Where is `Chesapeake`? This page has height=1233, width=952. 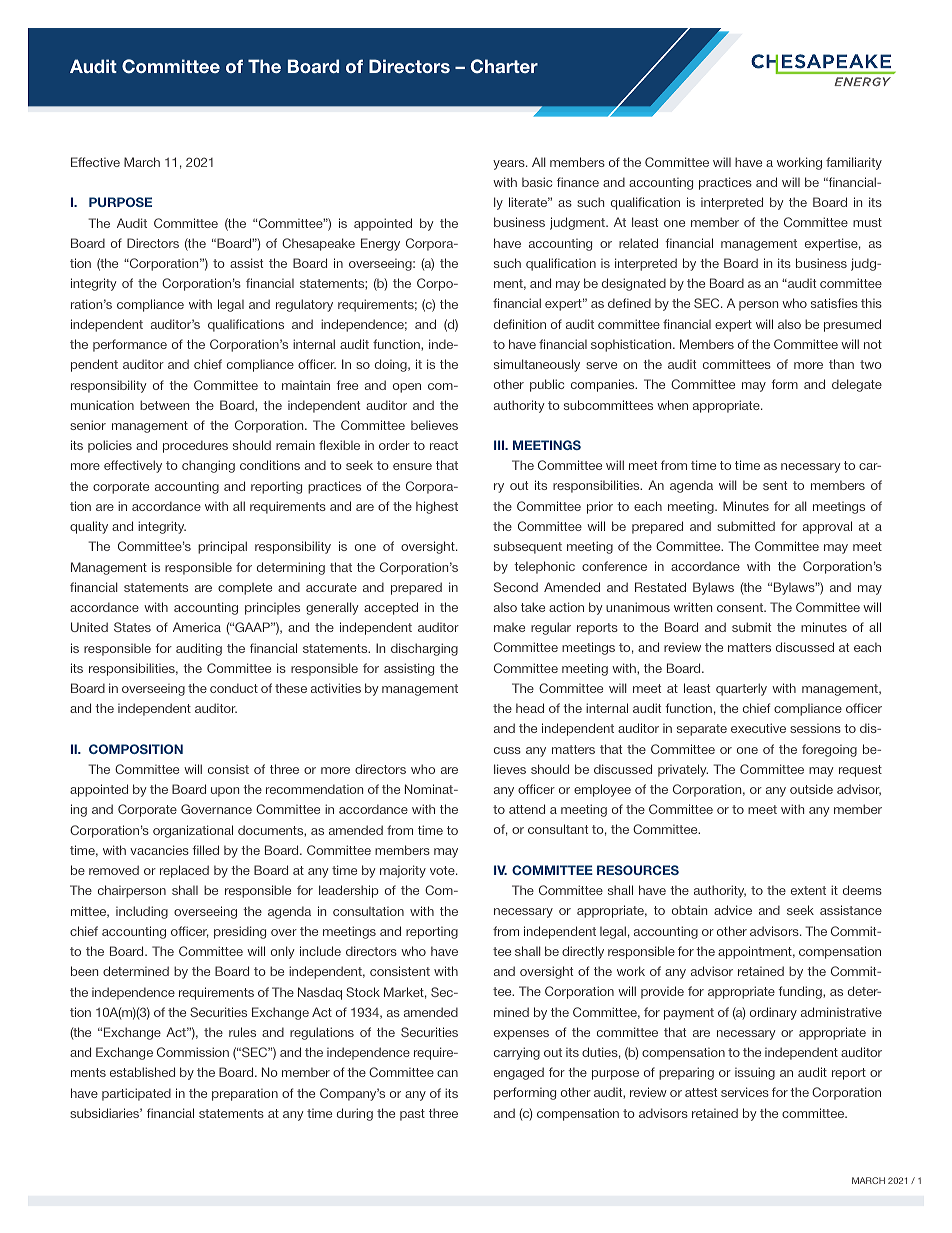
Chesapeake is located at coordinates (318, 244).
